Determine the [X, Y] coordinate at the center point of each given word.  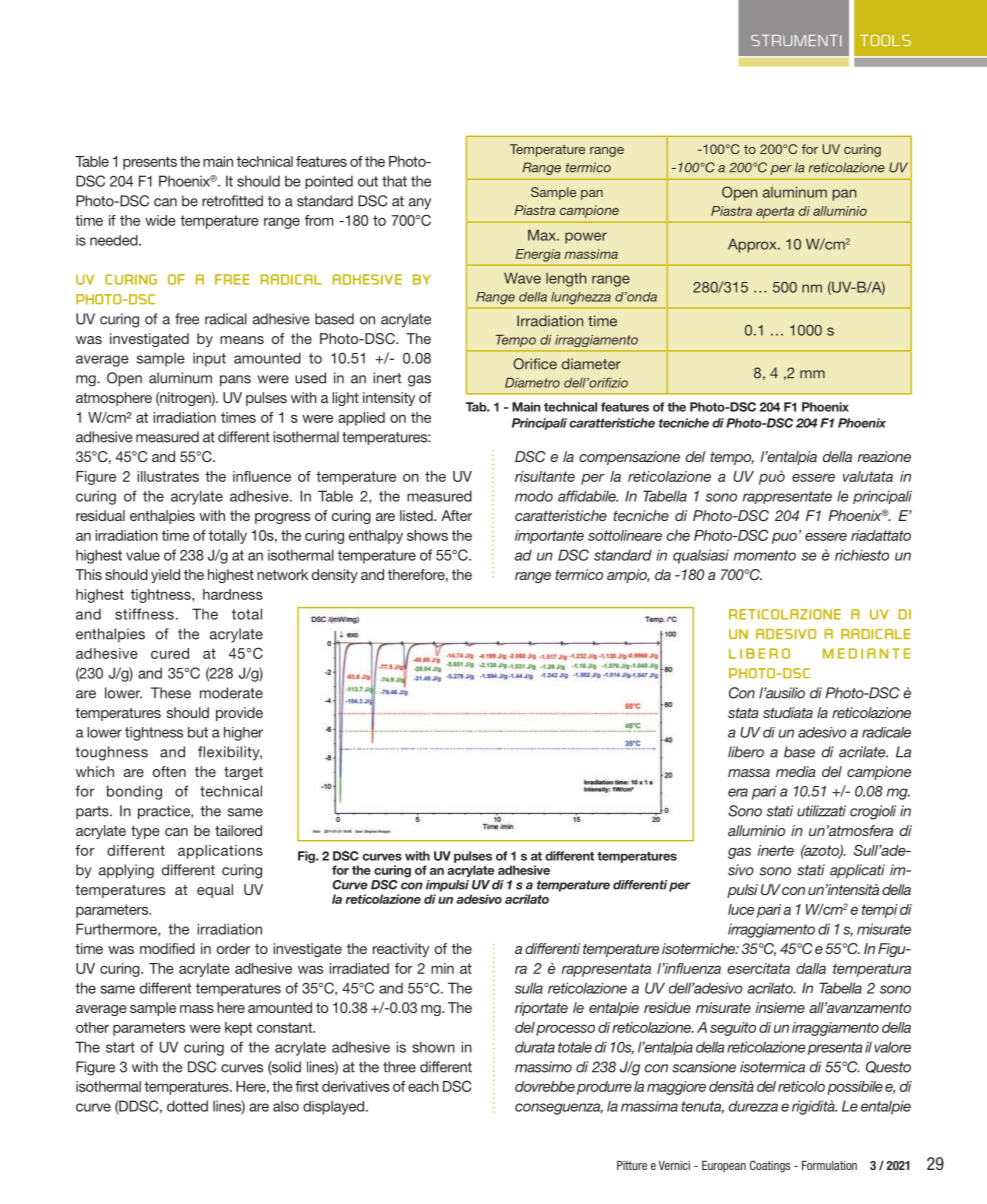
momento [765, 555]
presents [150, 163]
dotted [187, 1106]
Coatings [770, 1166]
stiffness [144, 614]
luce [741, 909]
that [394, 181]
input [209, 359]
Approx [753, 245]
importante [549, 537]
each [423, 1086]
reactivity [401, 950]
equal [215, 891]
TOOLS [886, 40]
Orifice [535, 364]
